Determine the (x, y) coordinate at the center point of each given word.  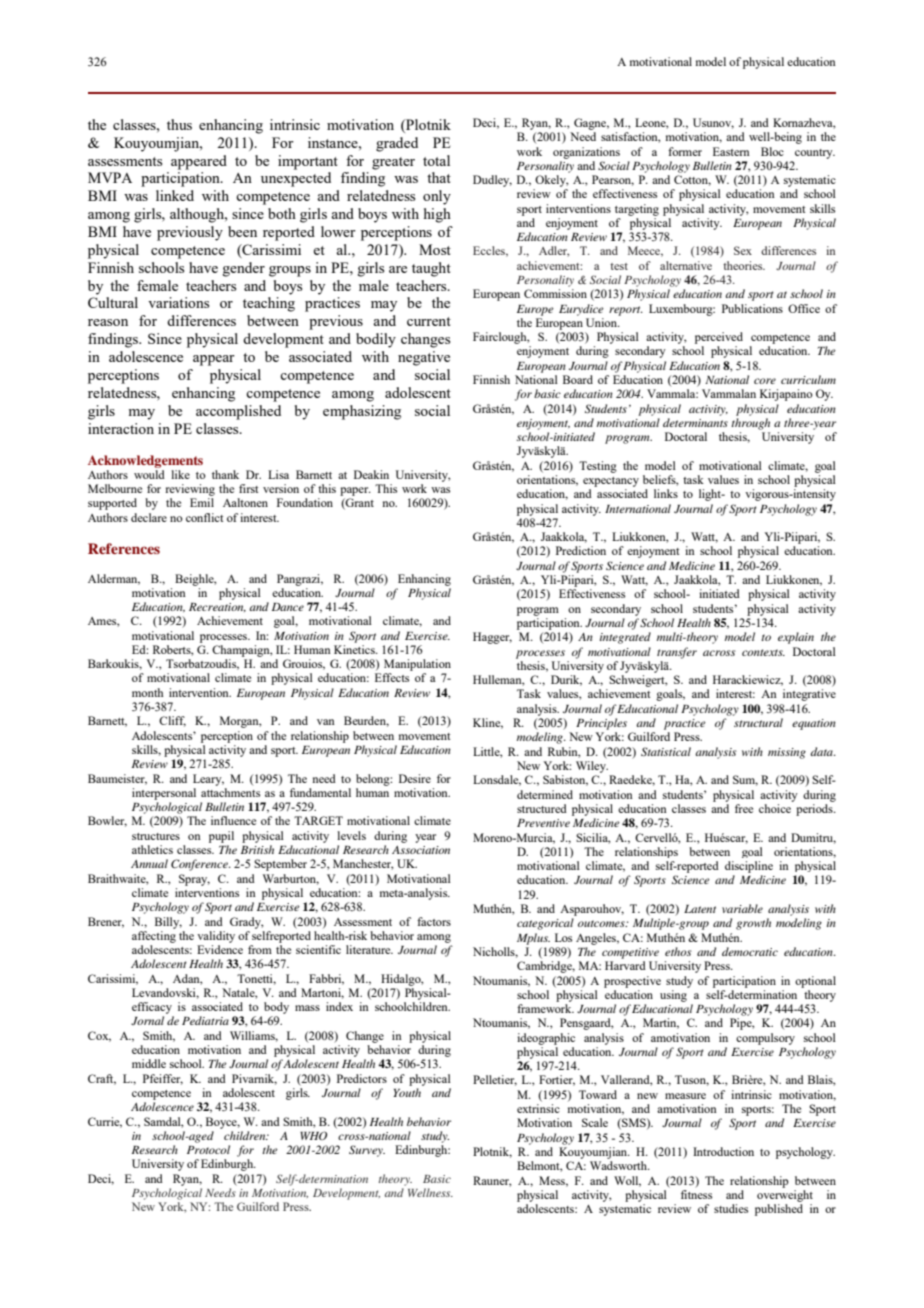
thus (179, 124)
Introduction (723, 1151)
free (744, 808)
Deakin (371, 474)
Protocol (208, 1149)
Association (421, 850)
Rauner (492, 1181)
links (666, 493)
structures (156, 836)
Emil (202, 502)
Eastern (731, 151)
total (436, 160)
